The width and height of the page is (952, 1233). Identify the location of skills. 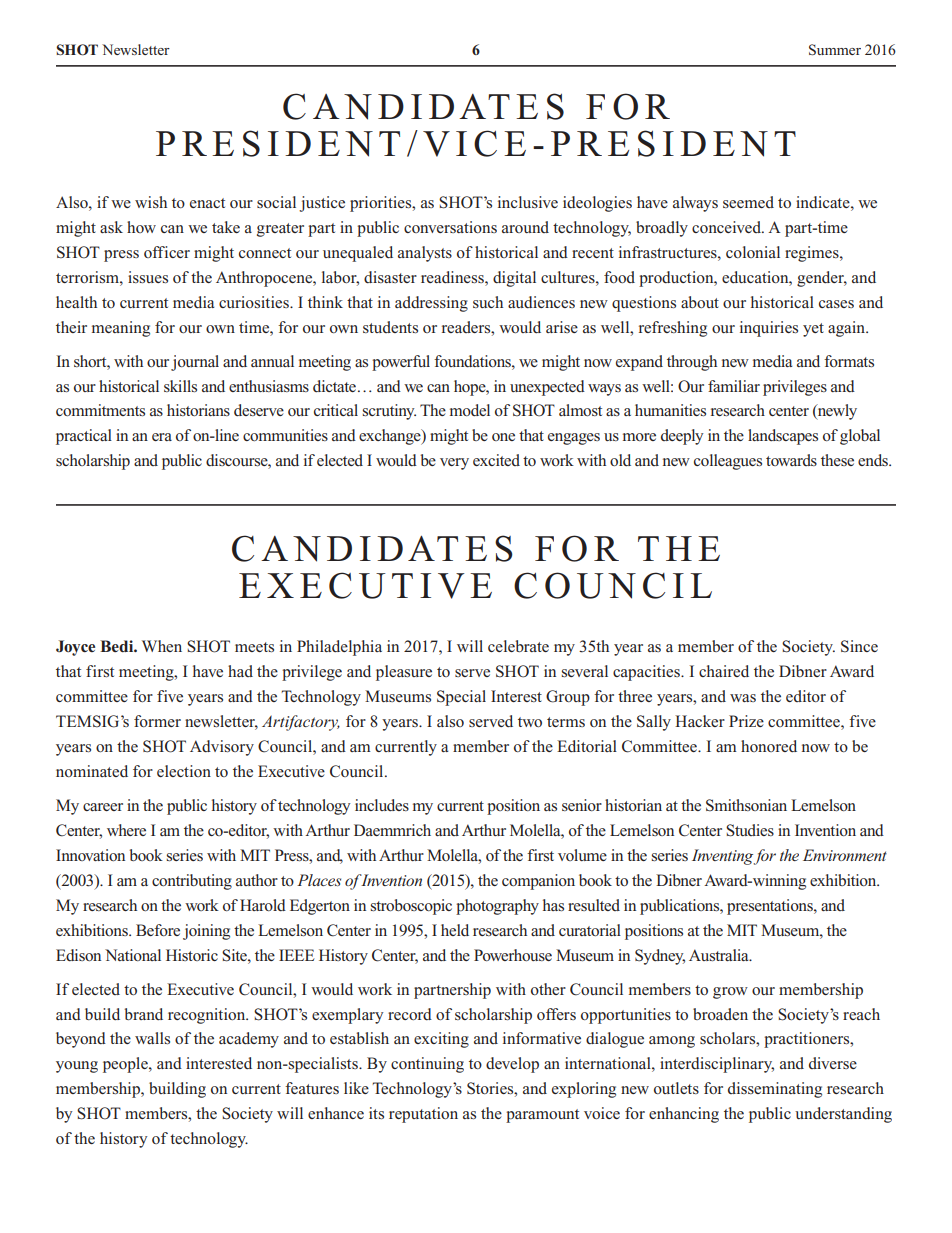
(180, 386).
